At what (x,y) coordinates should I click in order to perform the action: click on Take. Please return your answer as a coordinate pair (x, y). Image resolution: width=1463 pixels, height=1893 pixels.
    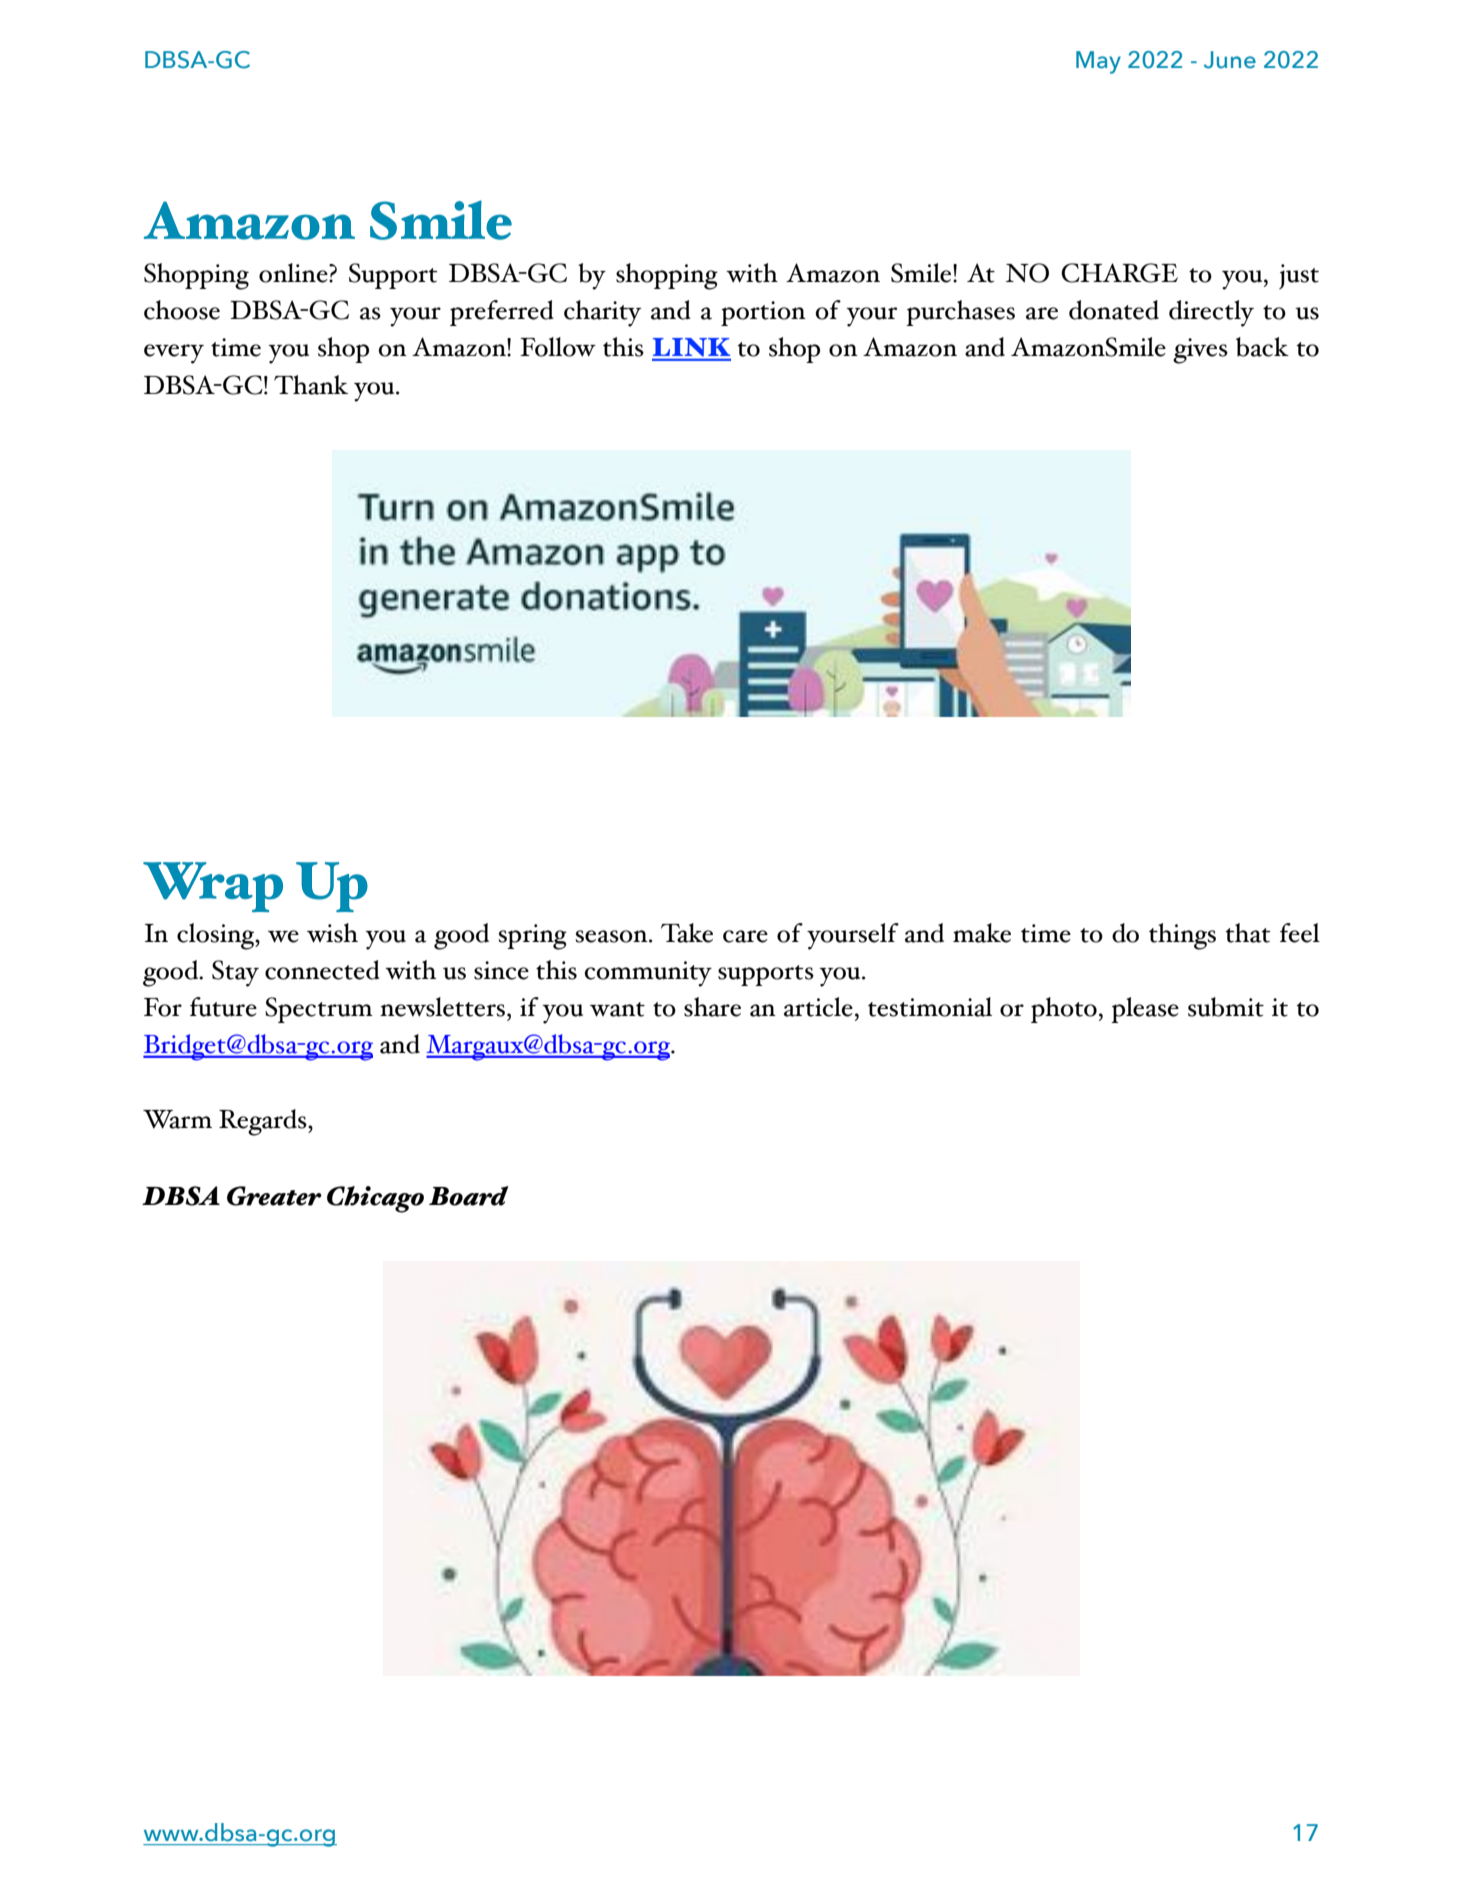
    Looking at the image, I should click on (687, 933).
